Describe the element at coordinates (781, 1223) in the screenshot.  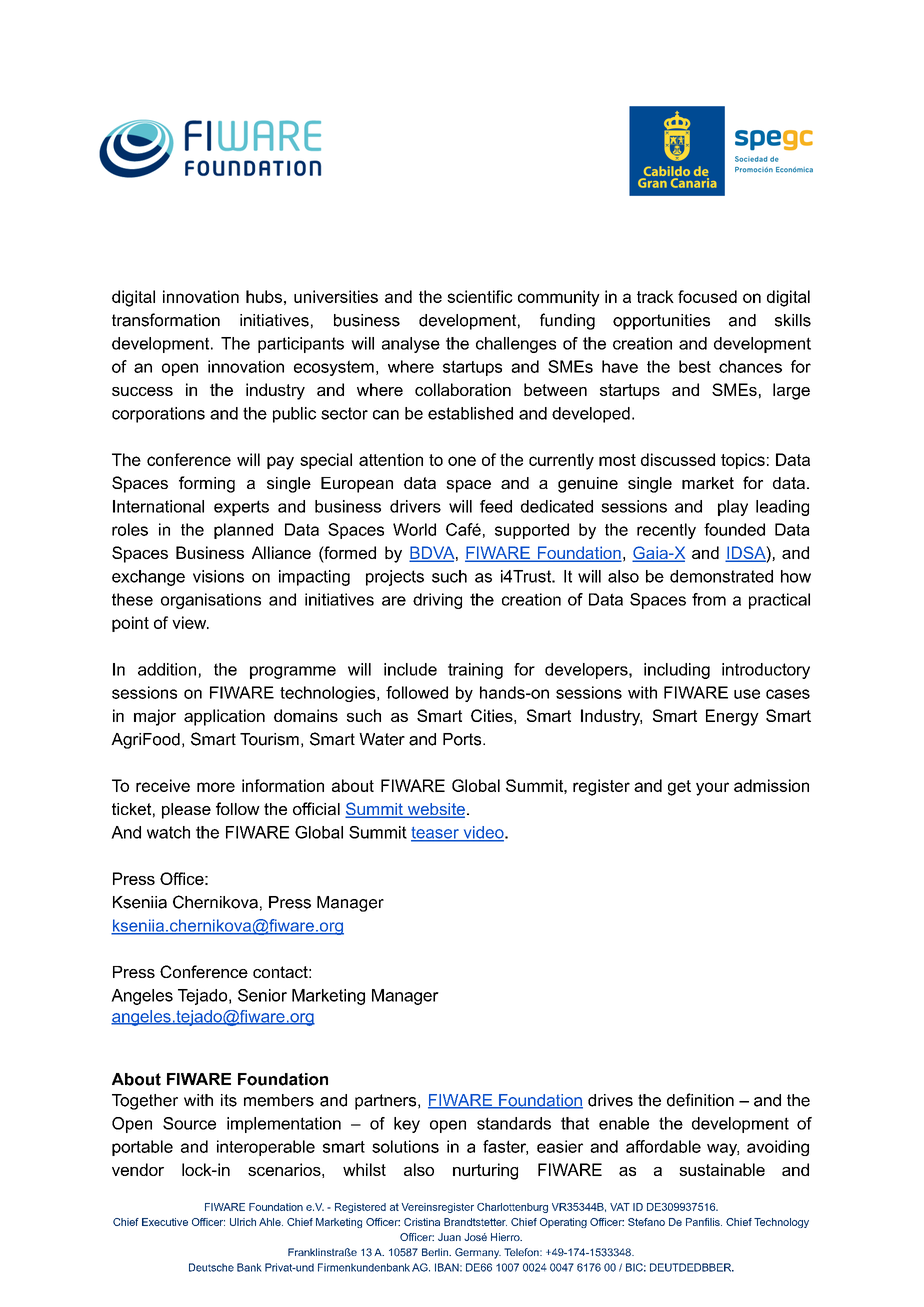
I see `Technology` at that location.
